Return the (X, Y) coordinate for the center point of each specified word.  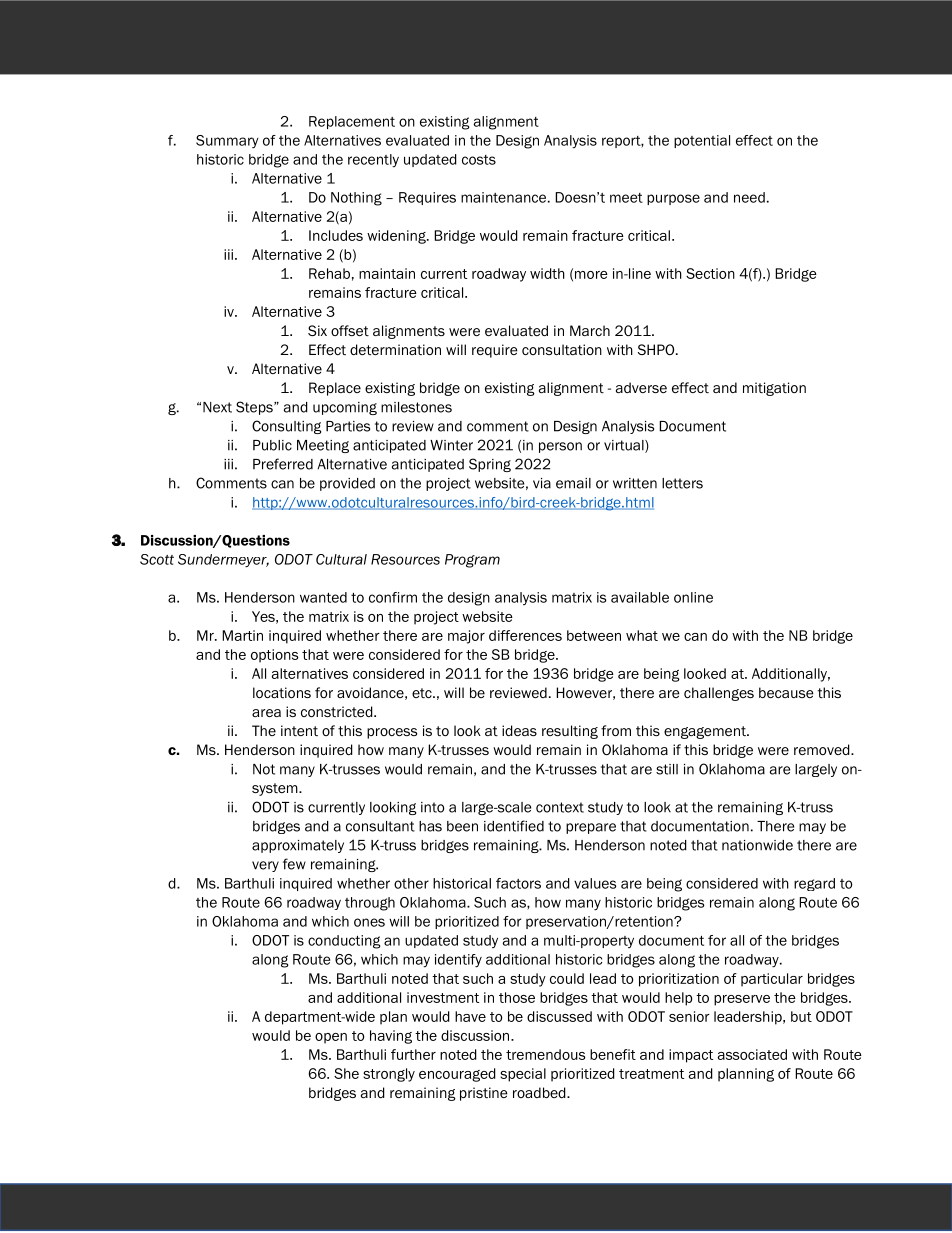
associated (752, 1054)
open (331, 1038)
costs (479, 160)
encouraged (457, 1075)
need (749, 197)
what (642, 635)
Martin (242, 635)
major (466, 637)
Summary (227, 142)
